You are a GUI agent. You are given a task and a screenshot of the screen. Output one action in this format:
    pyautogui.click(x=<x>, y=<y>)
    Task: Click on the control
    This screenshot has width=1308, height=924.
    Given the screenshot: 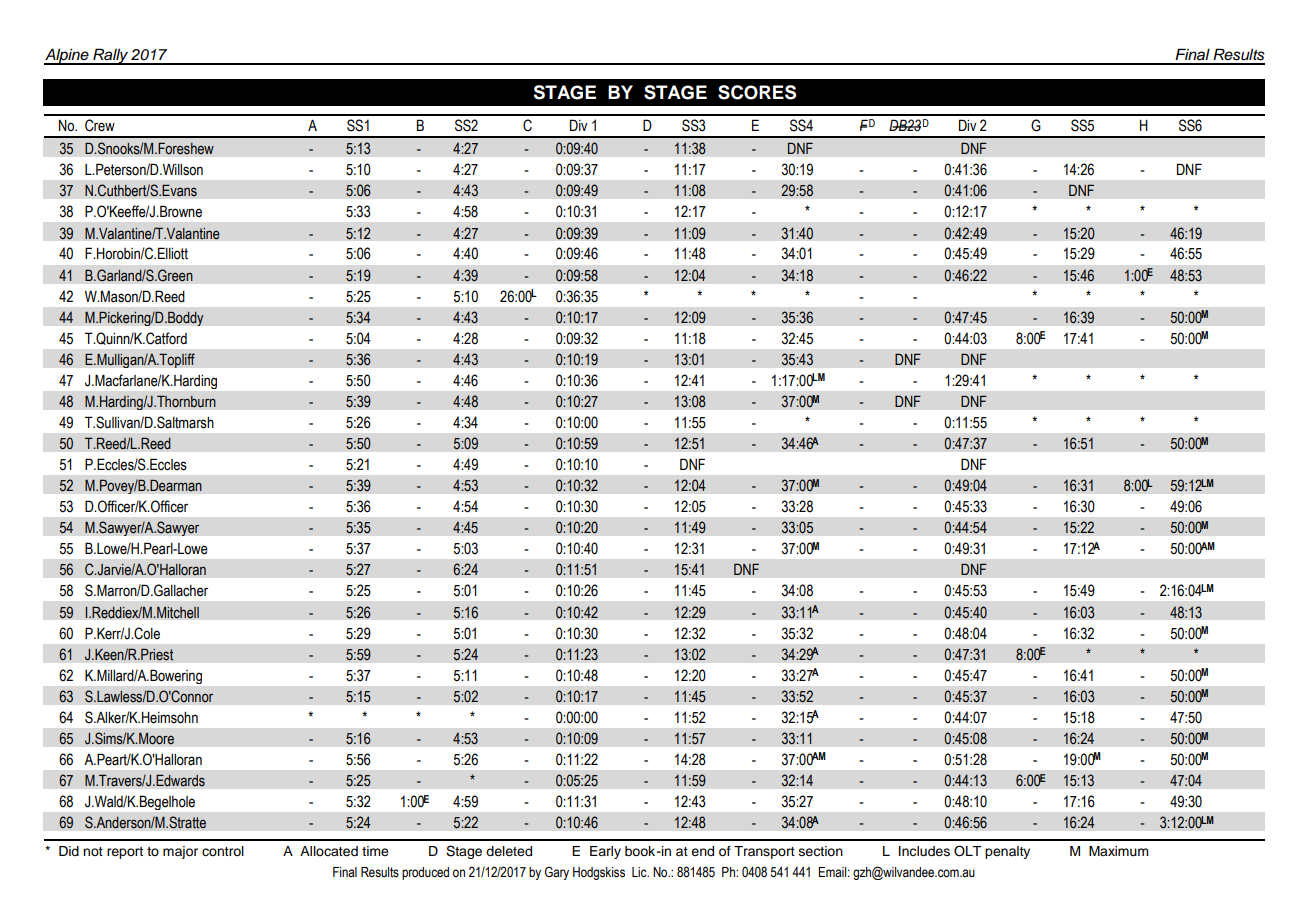 What is the action you would take?
    pyautogui.click(x=223, y=851)
